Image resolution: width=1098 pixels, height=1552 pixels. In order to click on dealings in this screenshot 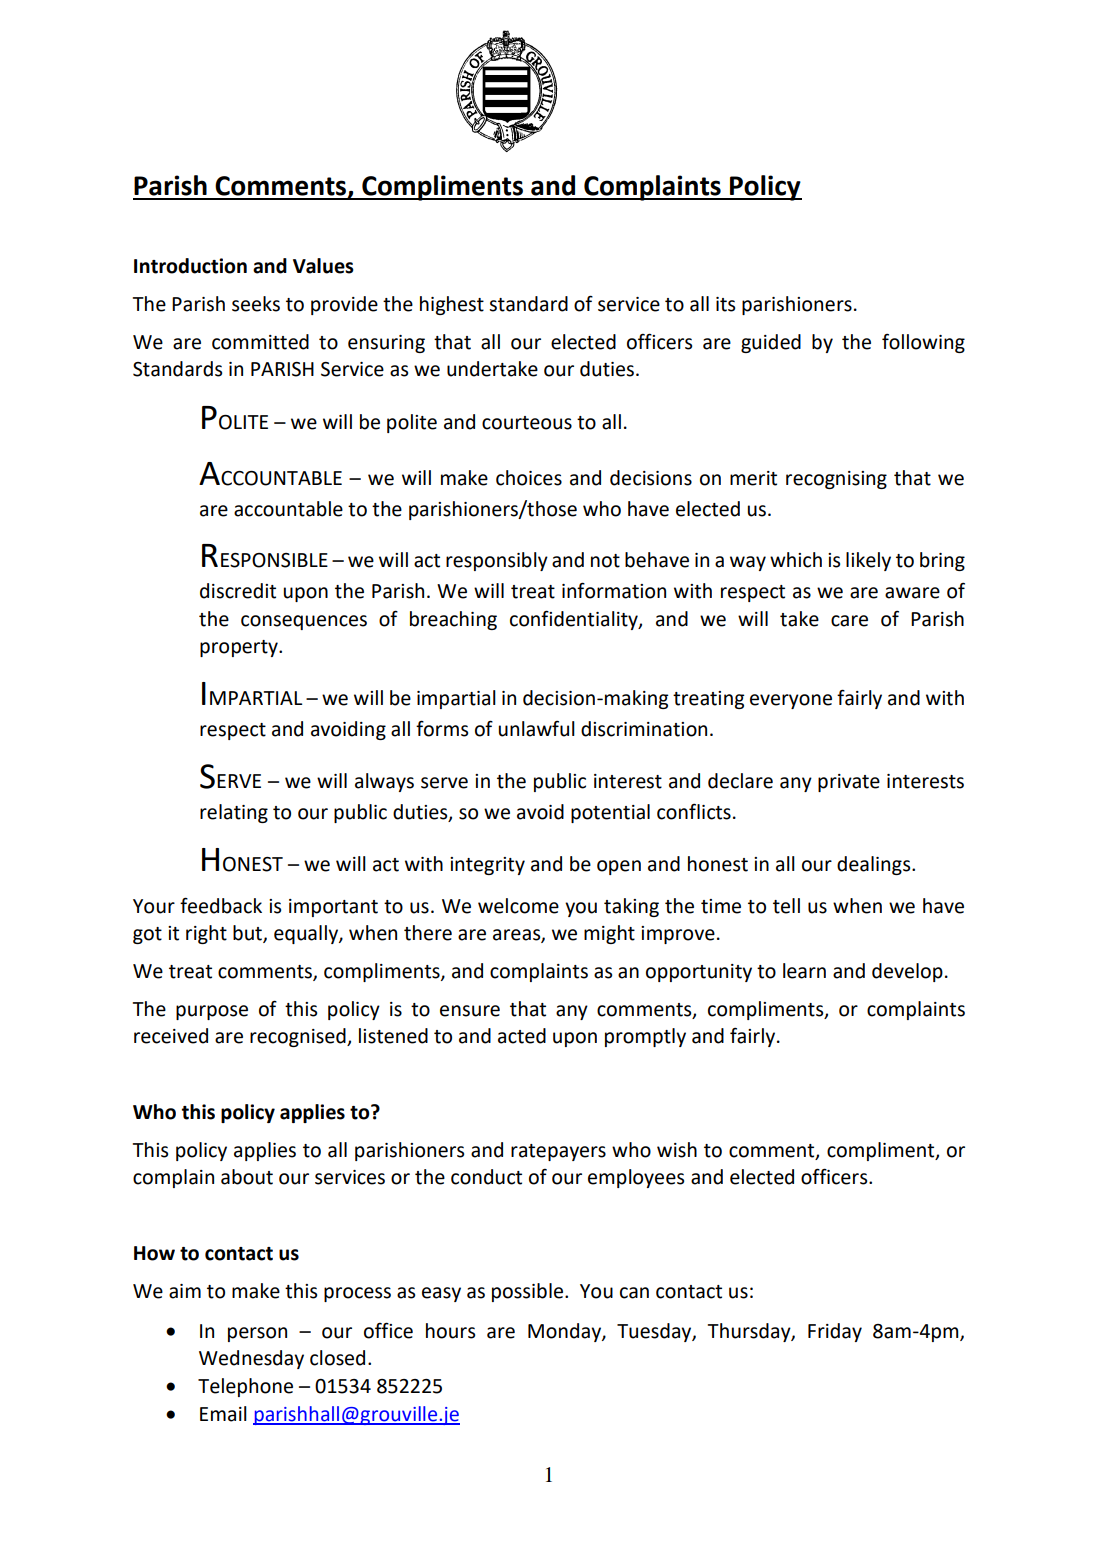, I will do `click(875, 865)`.
